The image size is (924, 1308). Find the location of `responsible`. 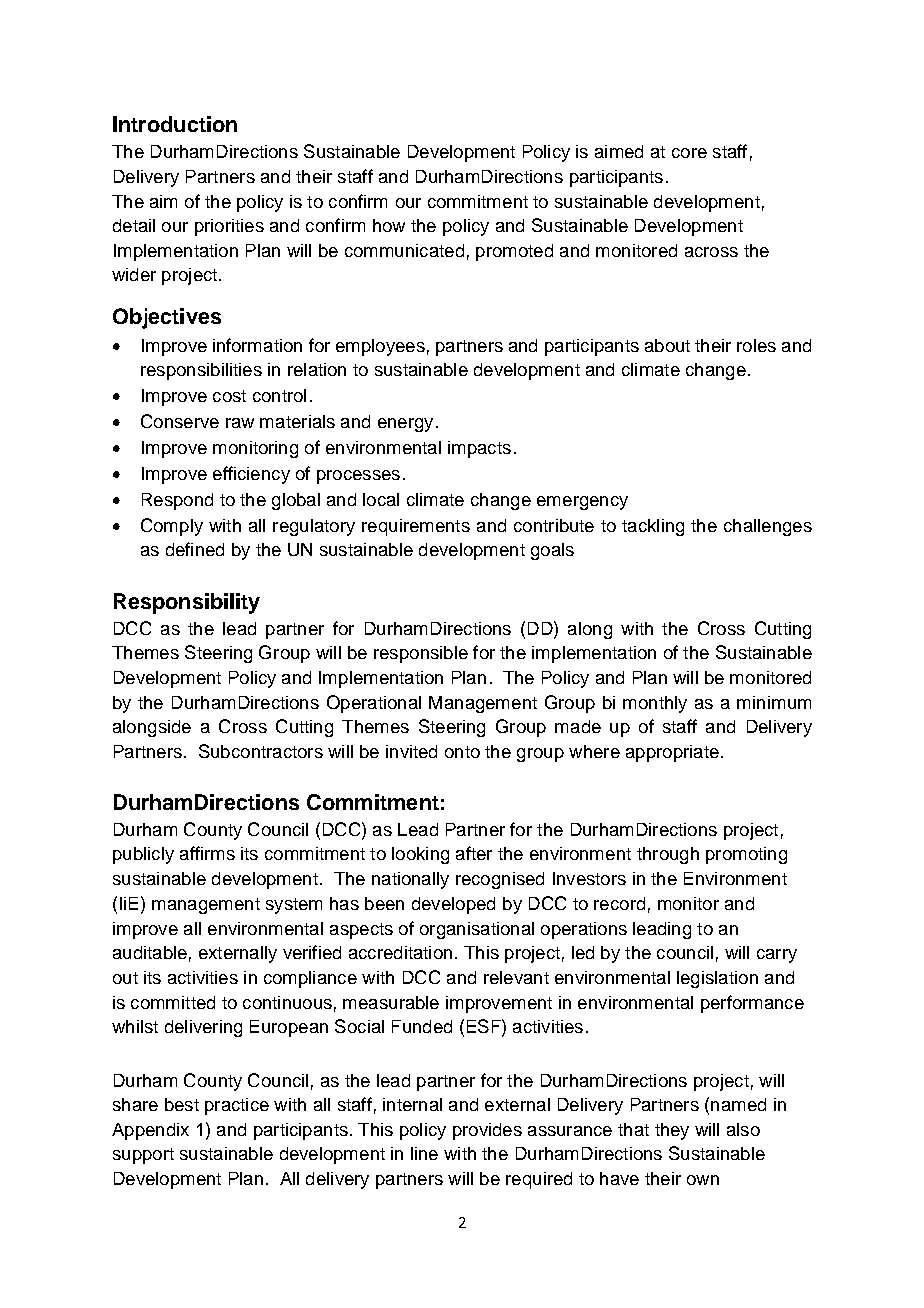

responsible is located at coordinates (421, 654).
